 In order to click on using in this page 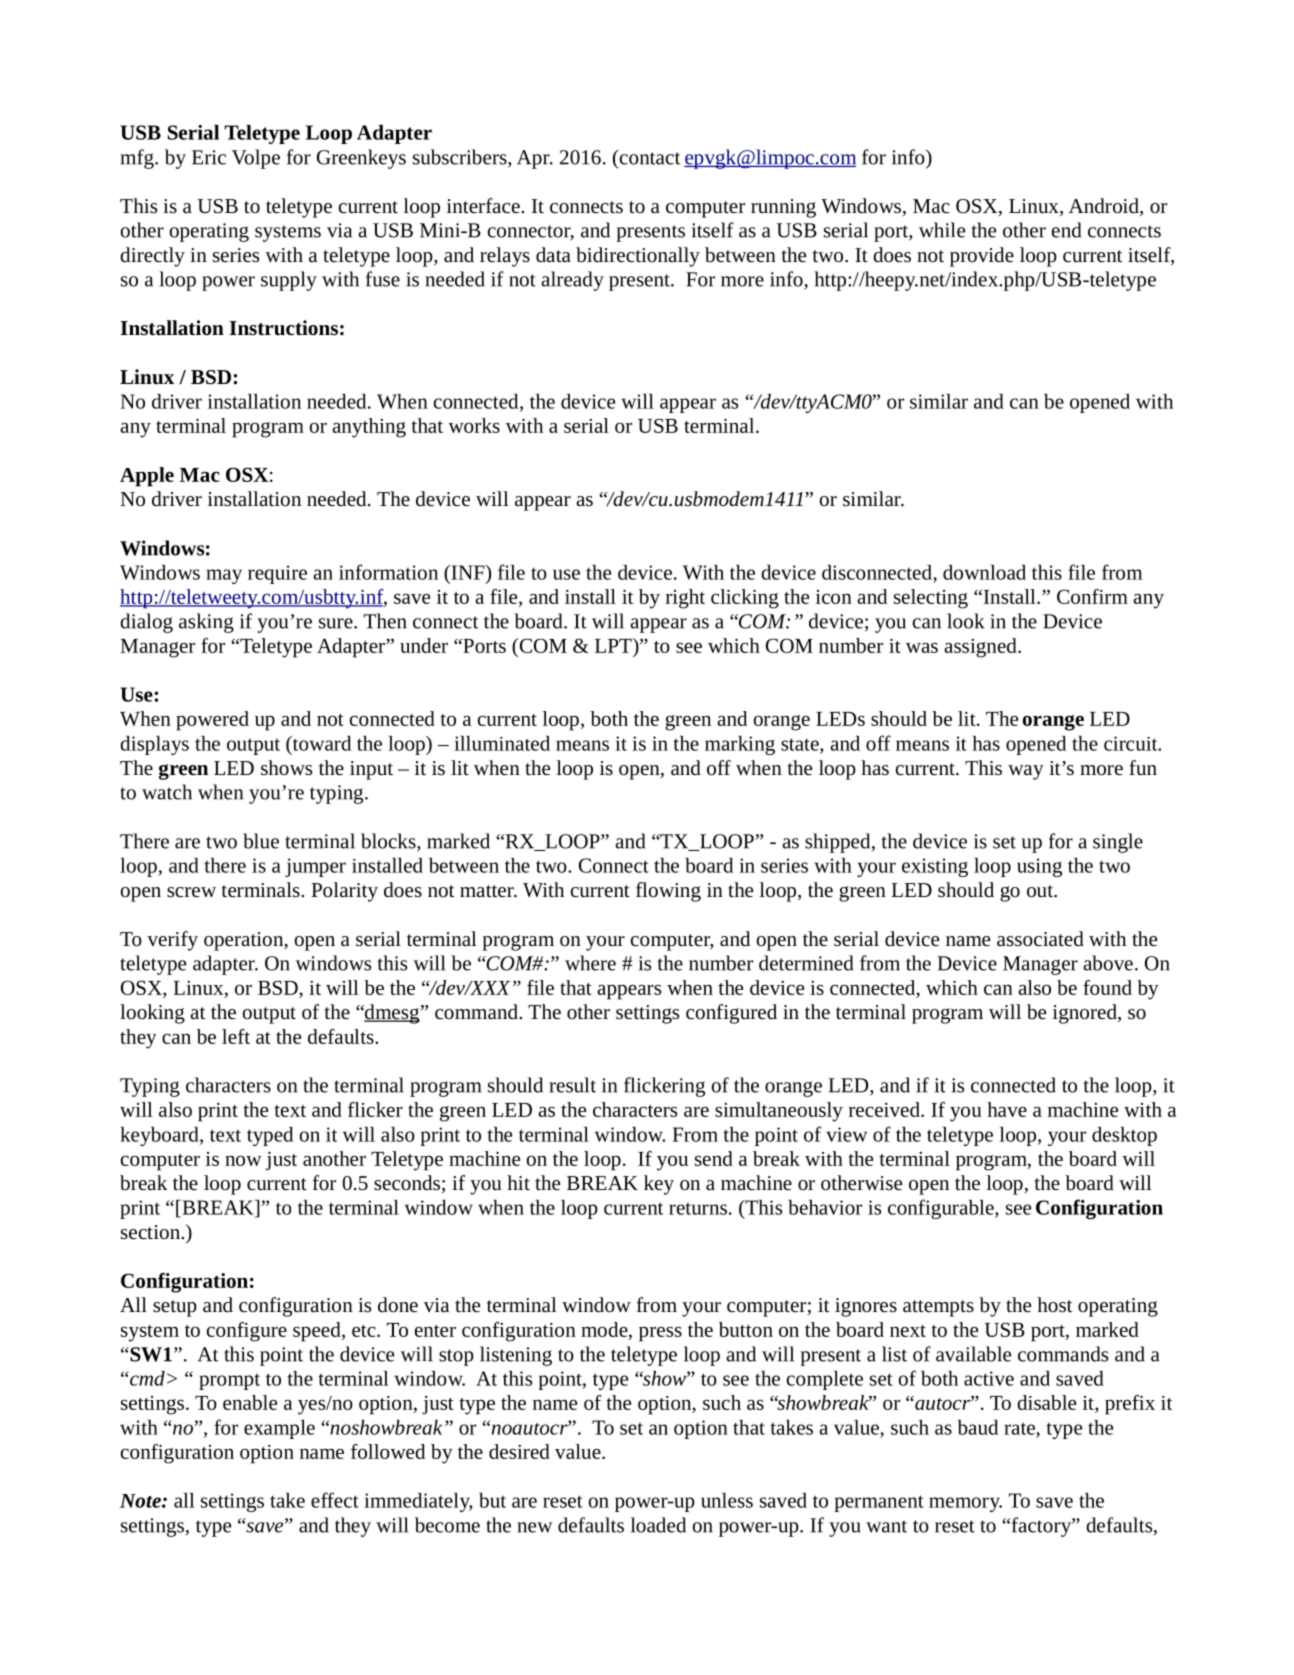, I will do `click(1039, 867)`.
